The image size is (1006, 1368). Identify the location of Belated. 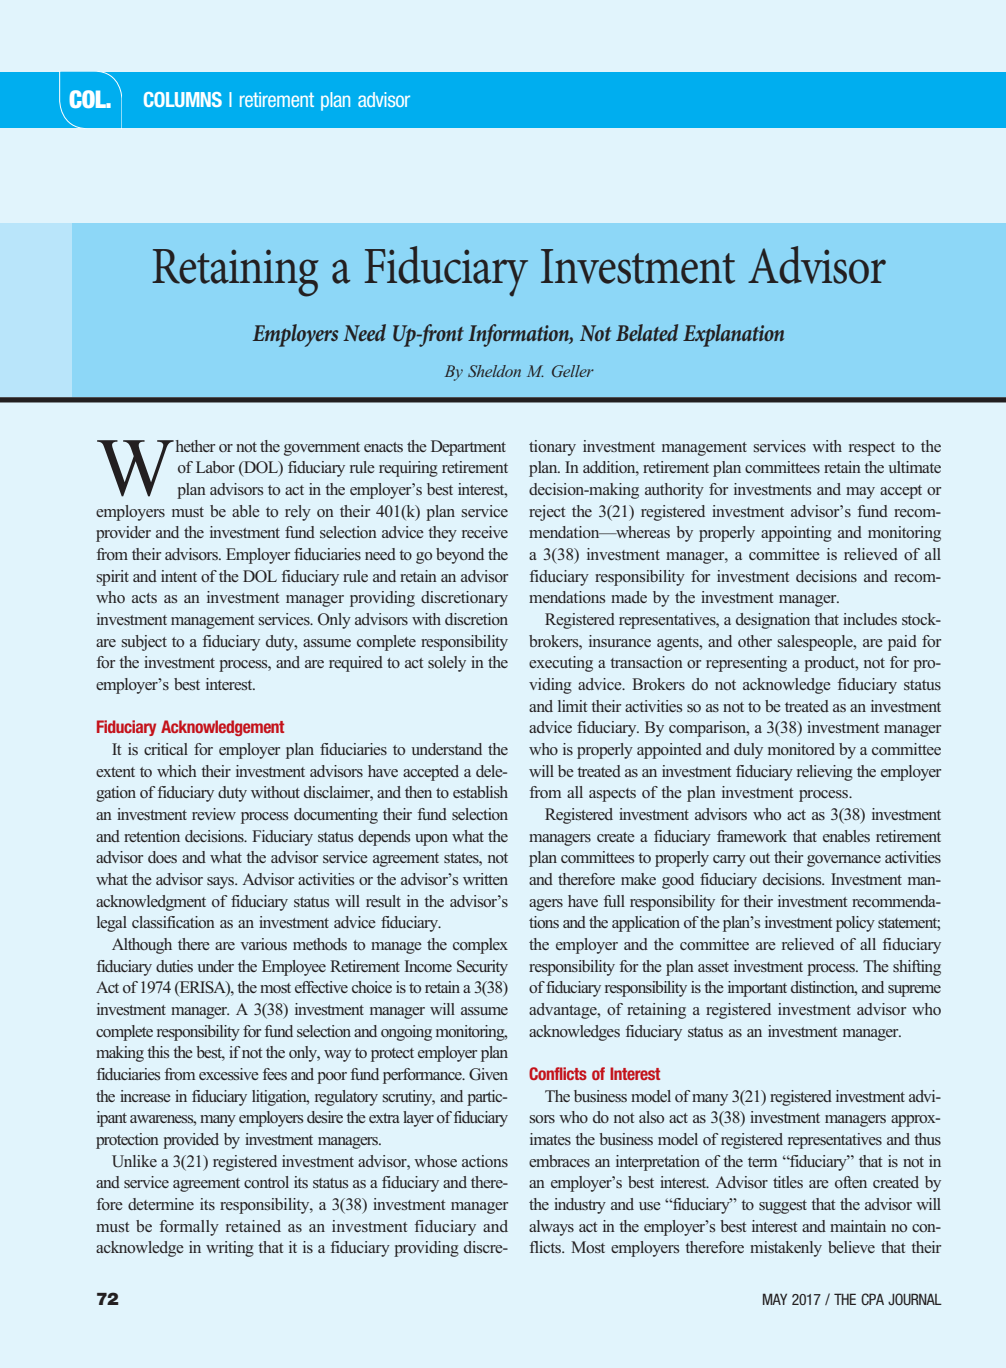
(647, 332).
